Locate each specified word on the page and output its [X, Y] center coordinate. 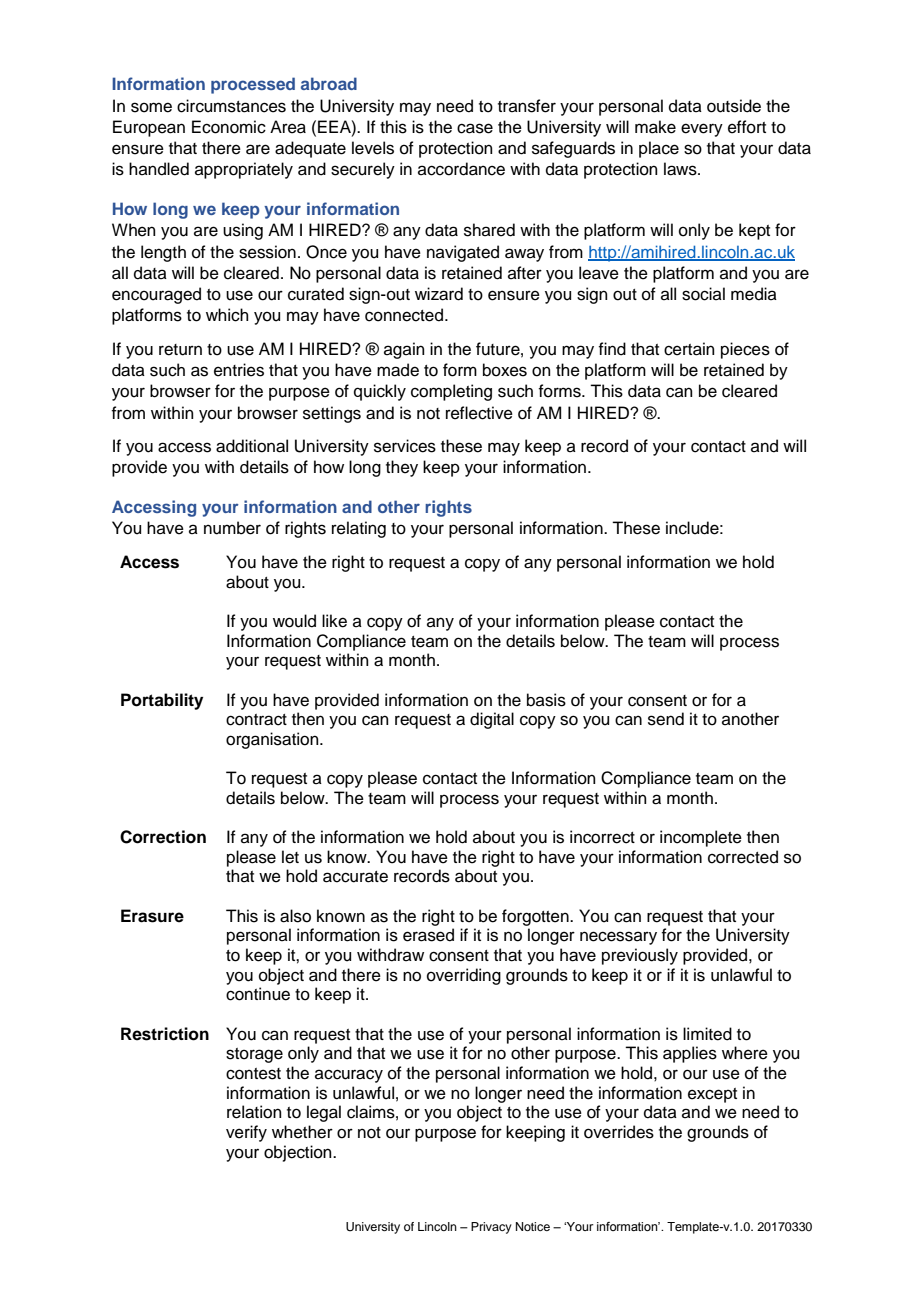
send [666, 719]
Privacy [491, 1228]
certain [689, 349]
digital [492, 720]
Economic [229, 127]
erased [428, 935]
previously [640, 956]
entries [239, 370]
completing [451, 392]
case [475, 128]
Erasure [152, 916]
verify [246, 1133]
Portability [162, 701]
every [702, 130]
